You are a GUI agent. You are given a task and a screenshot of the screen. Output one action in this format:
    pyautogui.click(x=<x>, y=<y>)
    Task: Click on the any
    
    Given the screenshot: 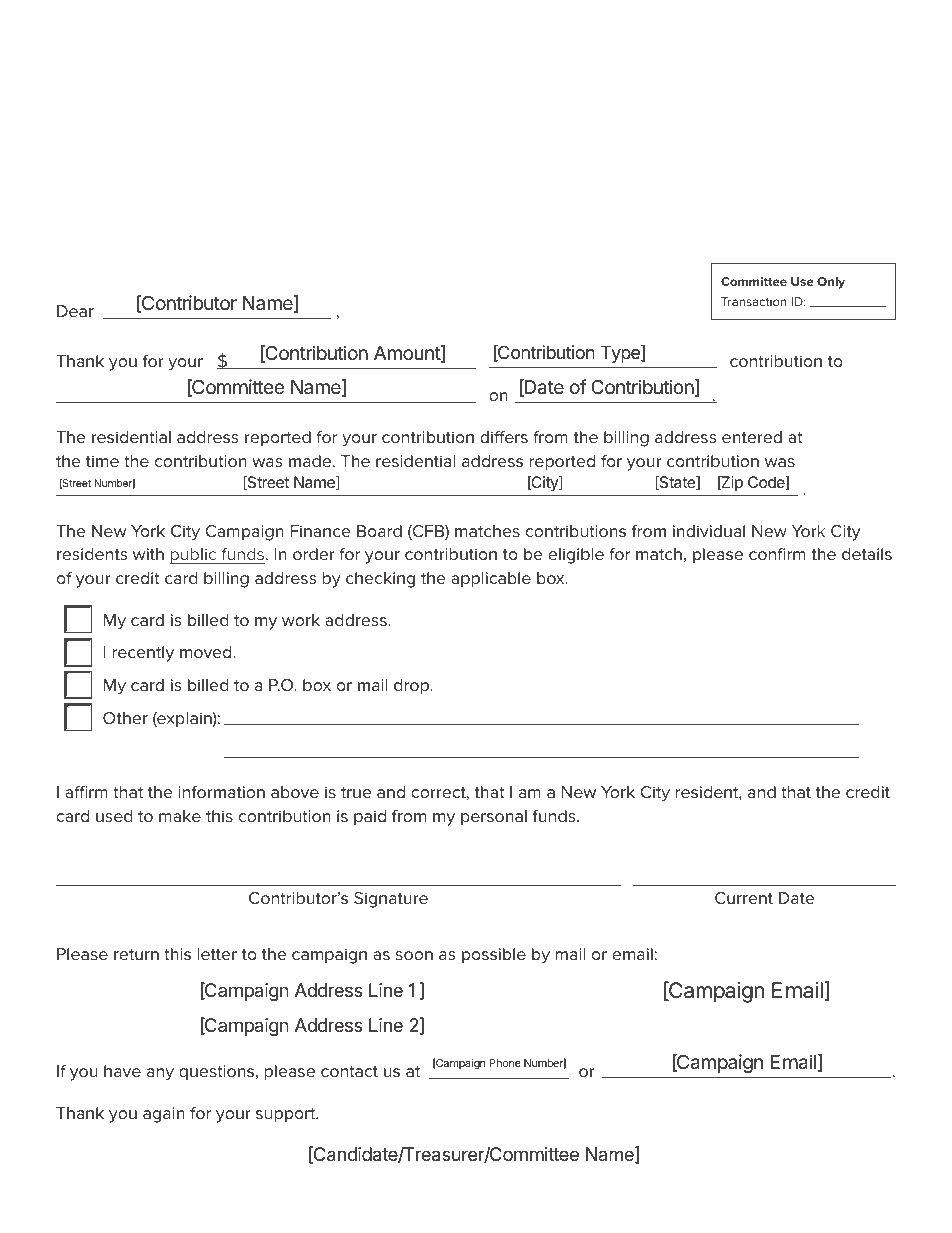 What is the action you would take?
    pyautogui.click(x=160, y=1074)
